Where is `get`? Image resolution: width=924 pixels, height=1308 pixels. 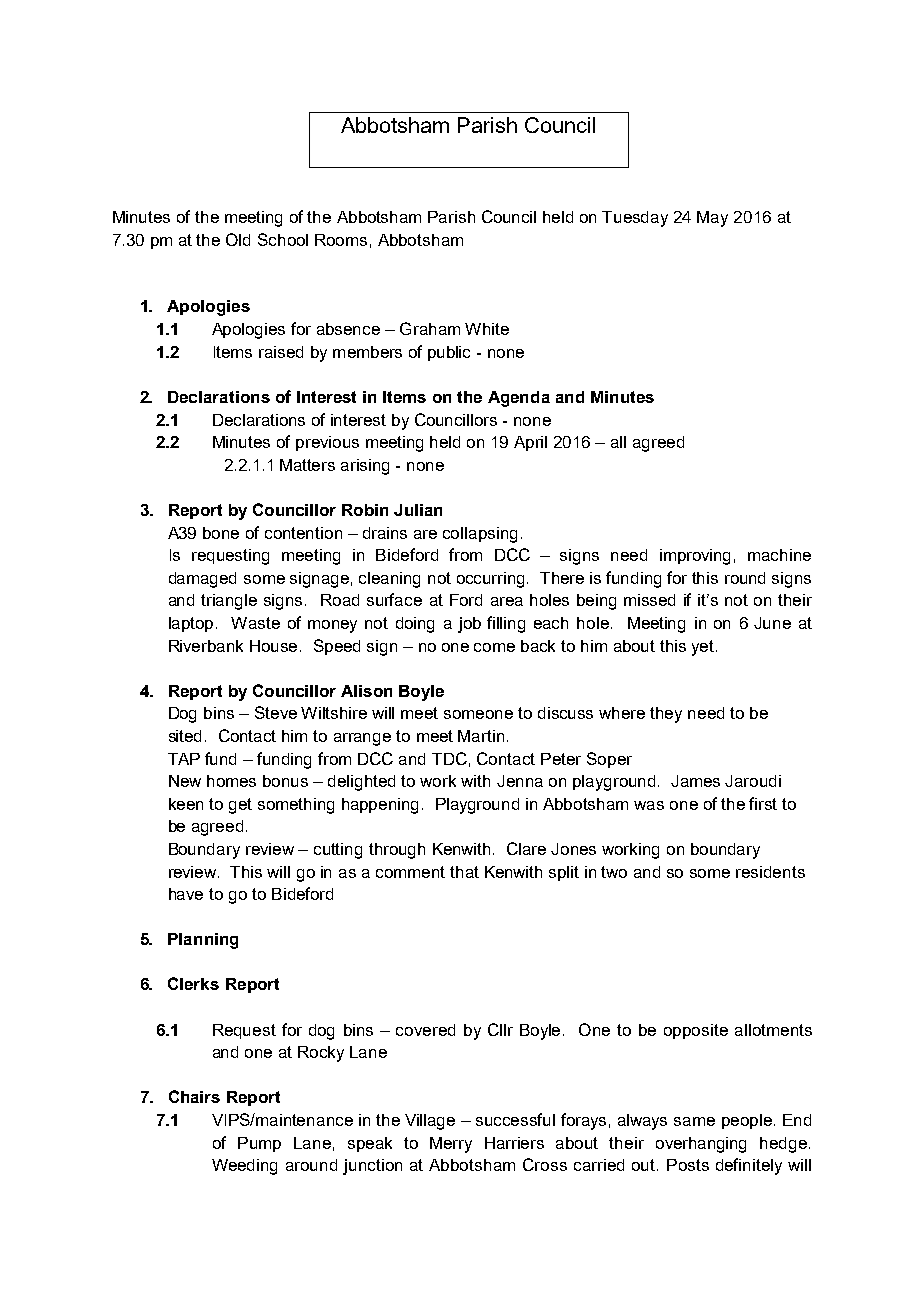
get is located at coordinates (240, 806).
